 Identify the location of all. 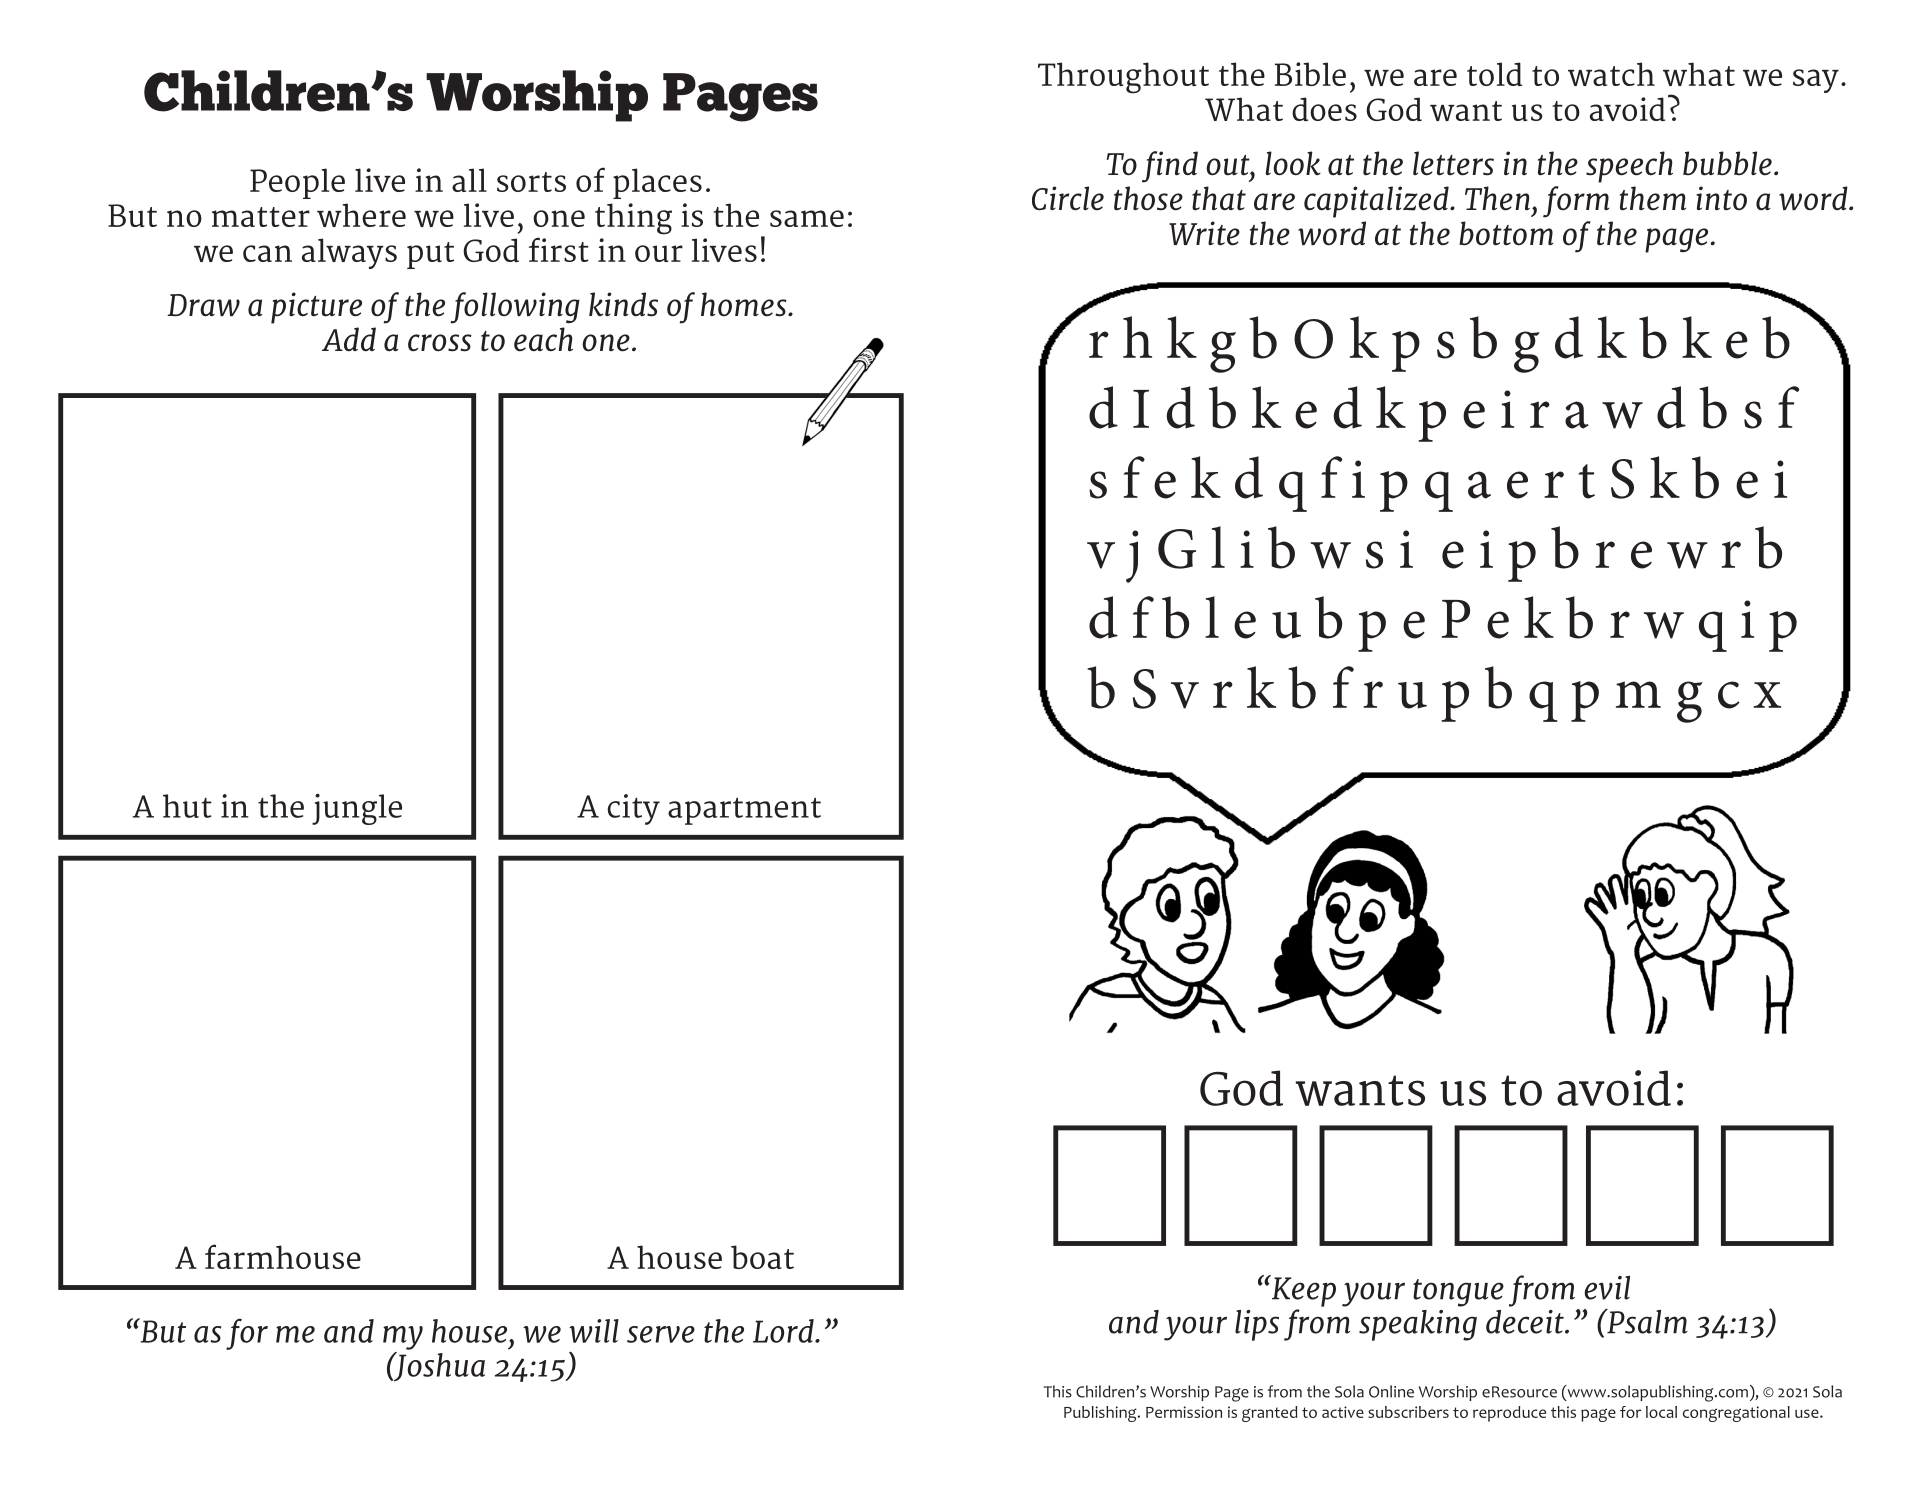
(469, 180).
